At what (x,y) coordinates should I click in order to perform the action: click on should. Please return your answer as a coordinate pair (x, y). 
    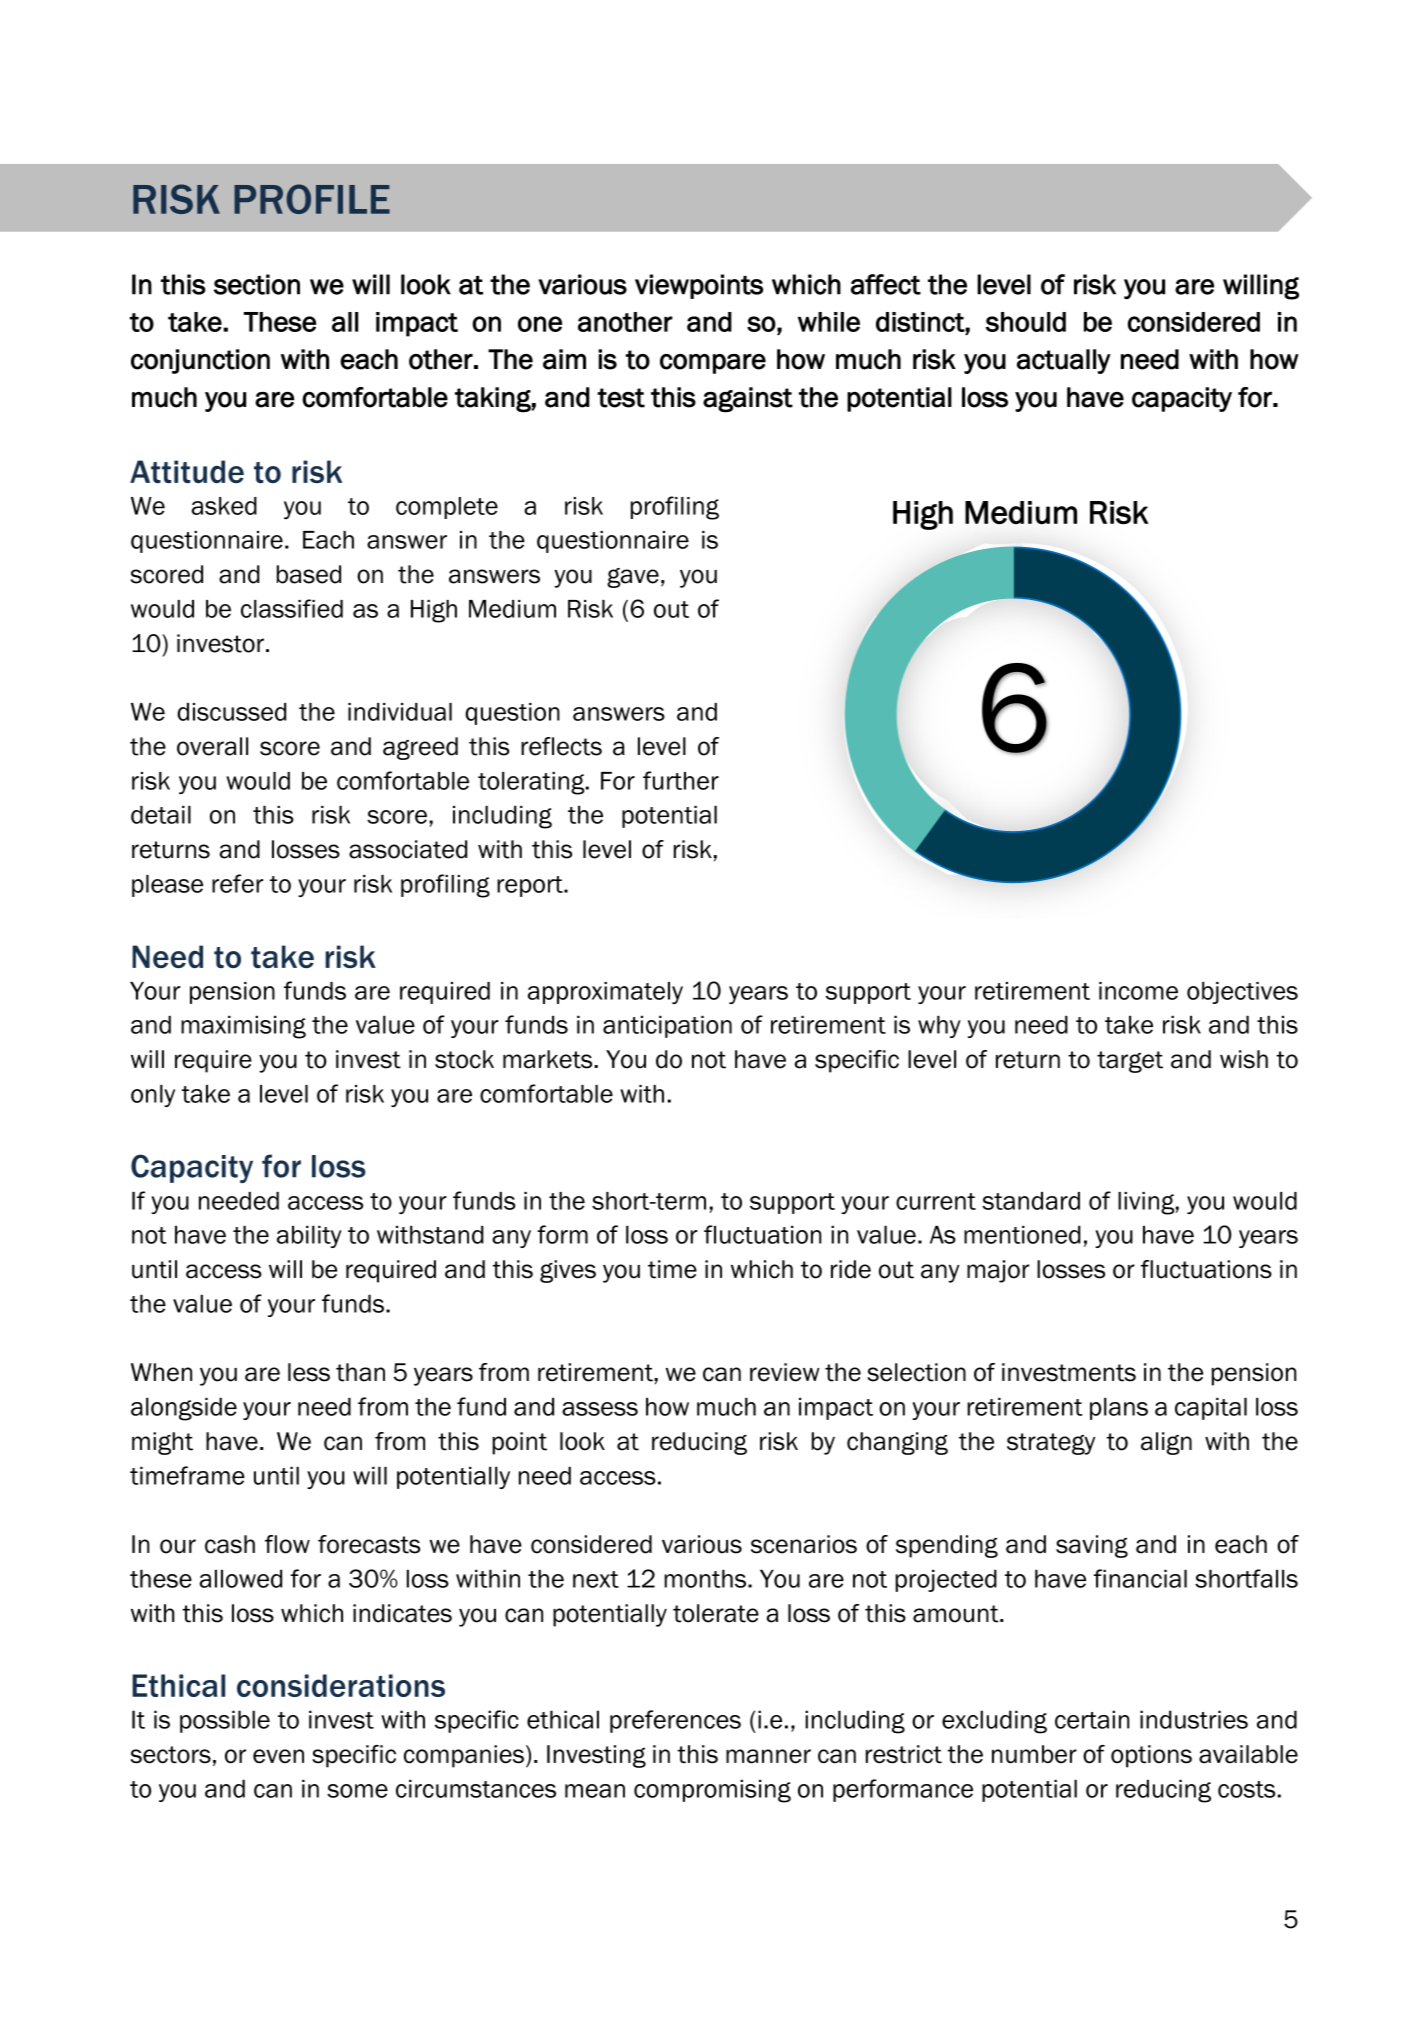
    Looking at the image, I should click on (1026, 322).
